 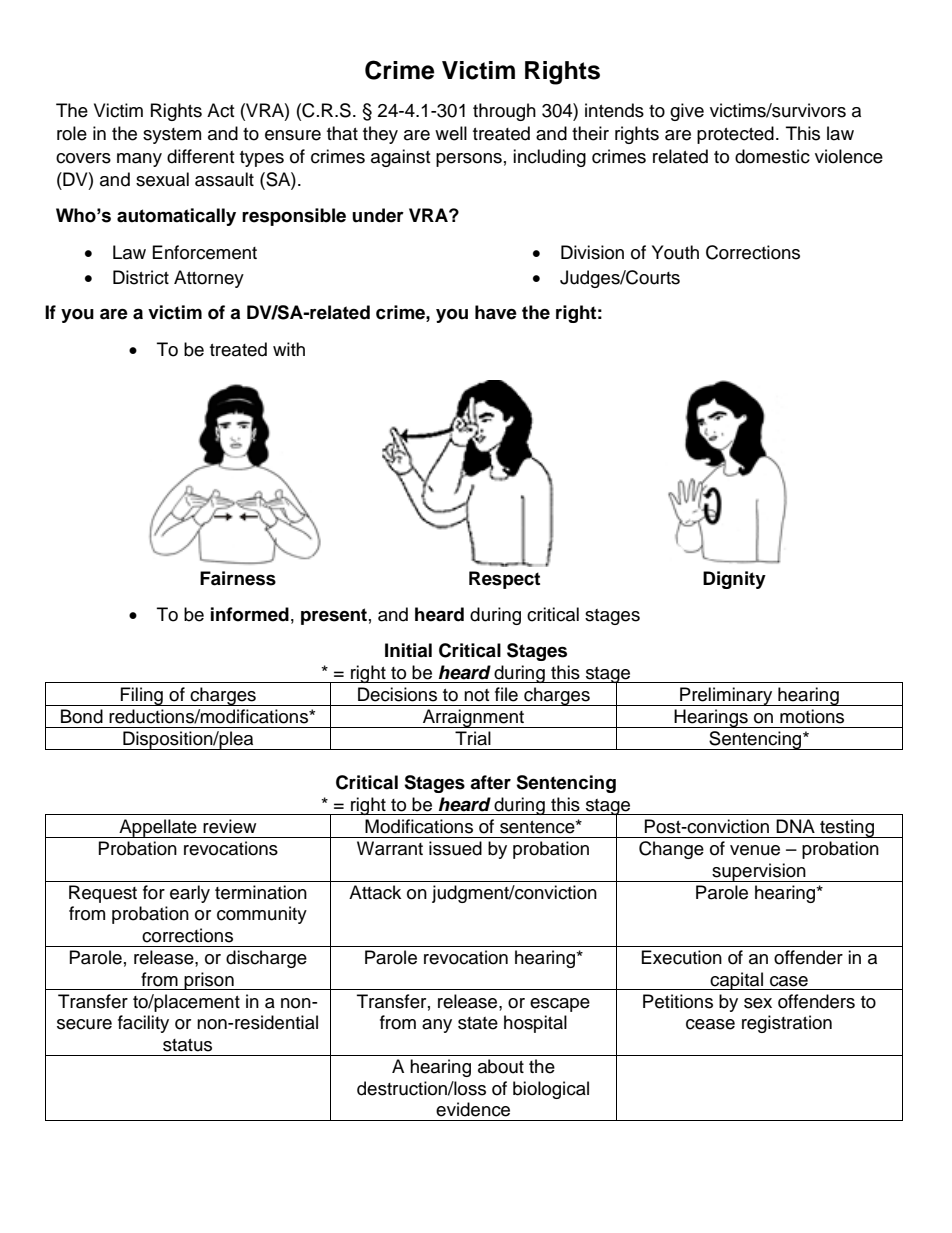 What do you see at coordinates (759, 872) in the page?
I see `supervision` at bounding box center [759, 872].
